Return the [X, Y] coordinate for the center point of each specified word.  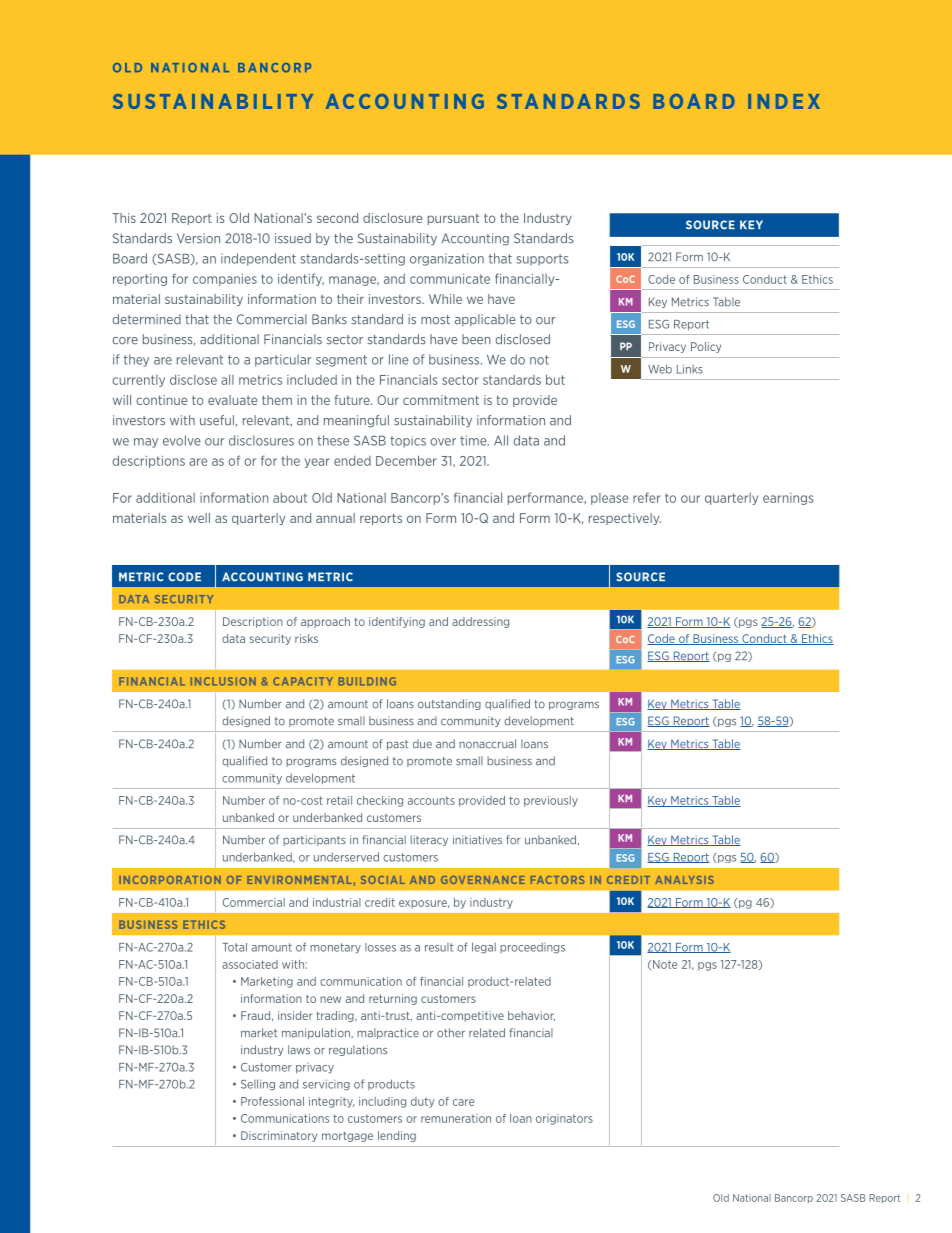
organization [447, 259]
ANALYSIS [684, 880]
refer [647, 497]
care [463, 1102]
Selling [258, 1085]
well [199, 518]
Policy [706, 347]
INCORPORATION [170, 880]
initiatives [477, 840]
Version [198, 238]
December [406, 460]
